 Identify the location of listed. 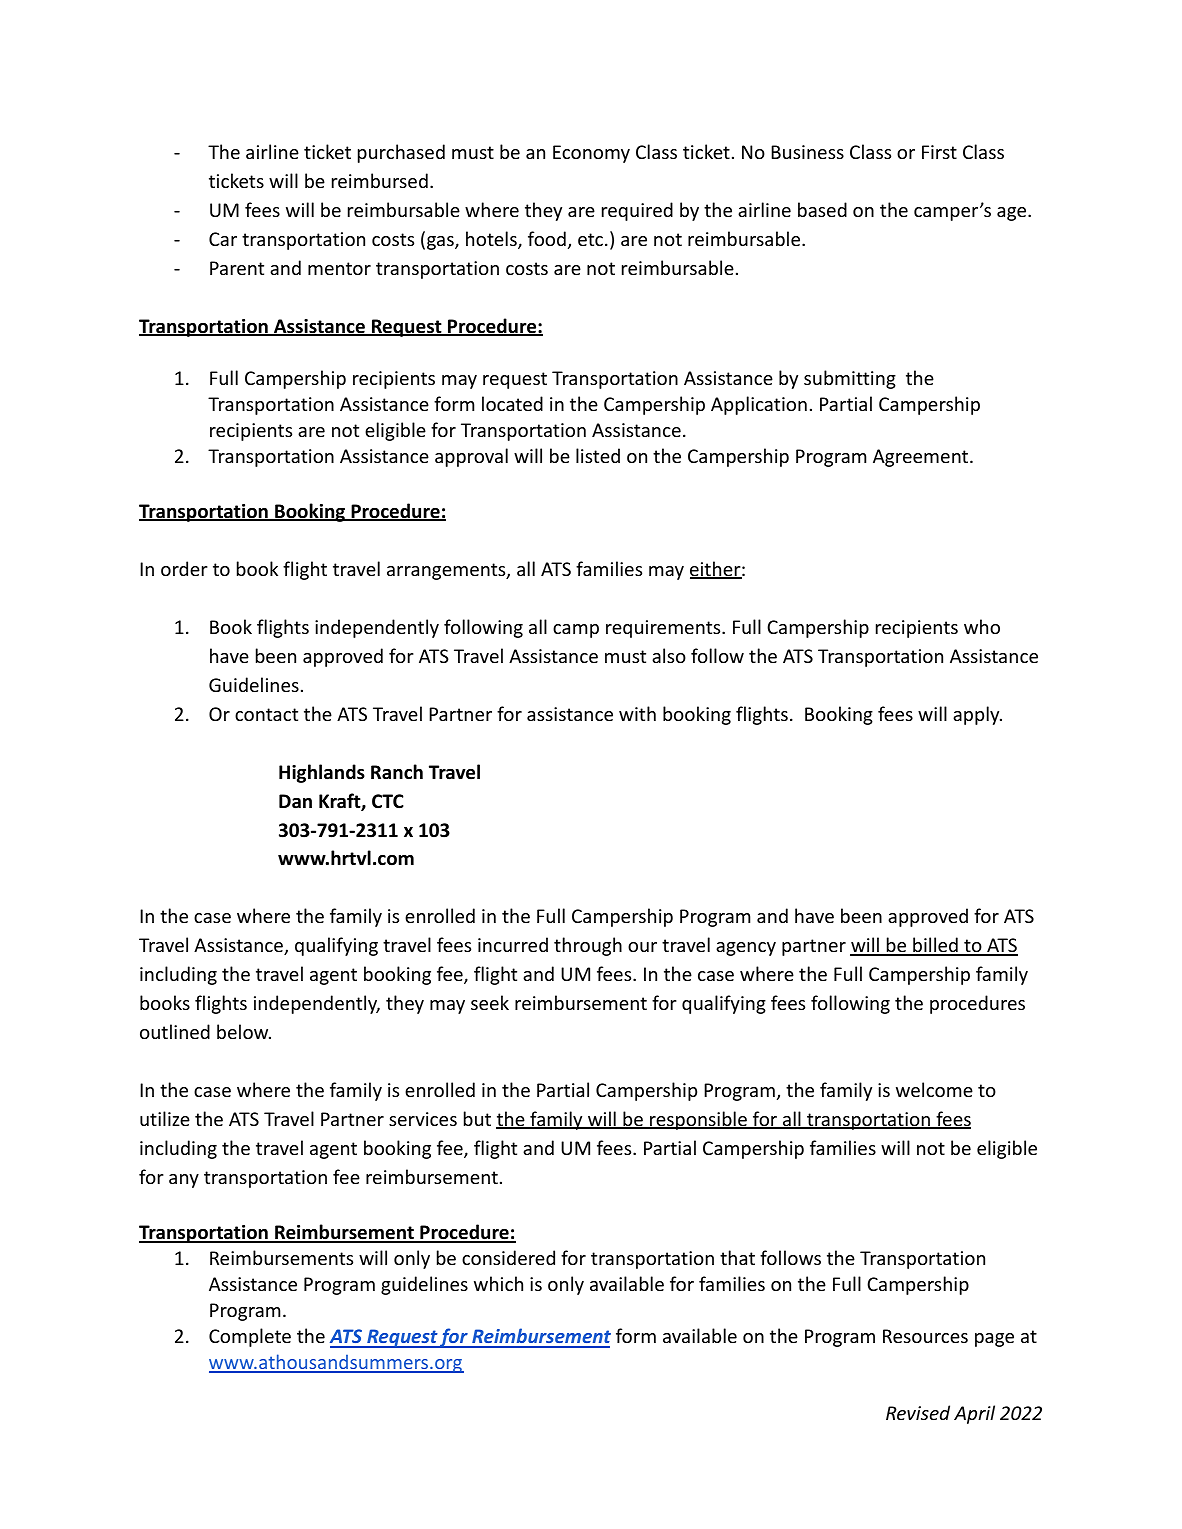
(598, 455).
